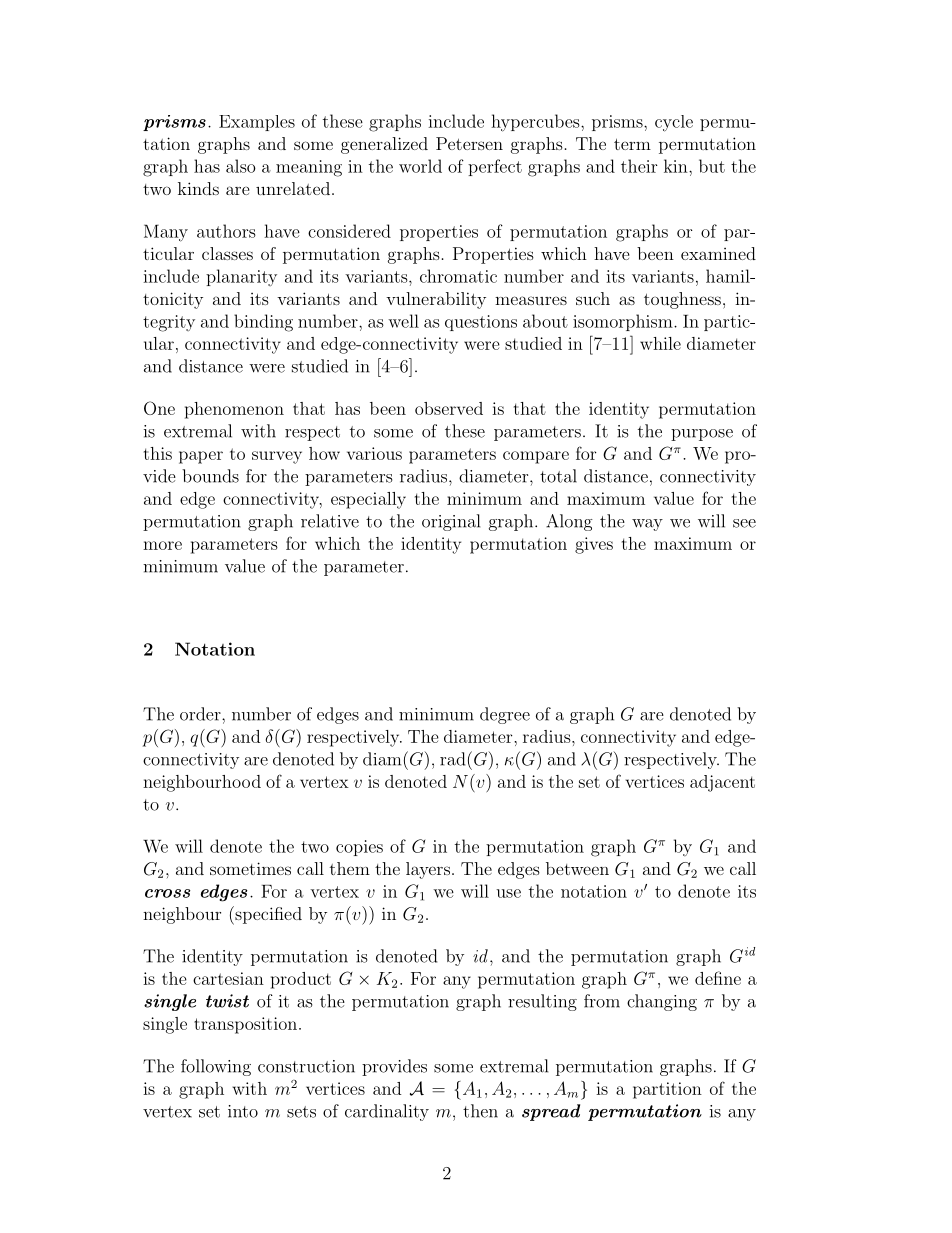  Describe the element at coordinates (216, 1067) in the screenshot. I see `following` at that location.
